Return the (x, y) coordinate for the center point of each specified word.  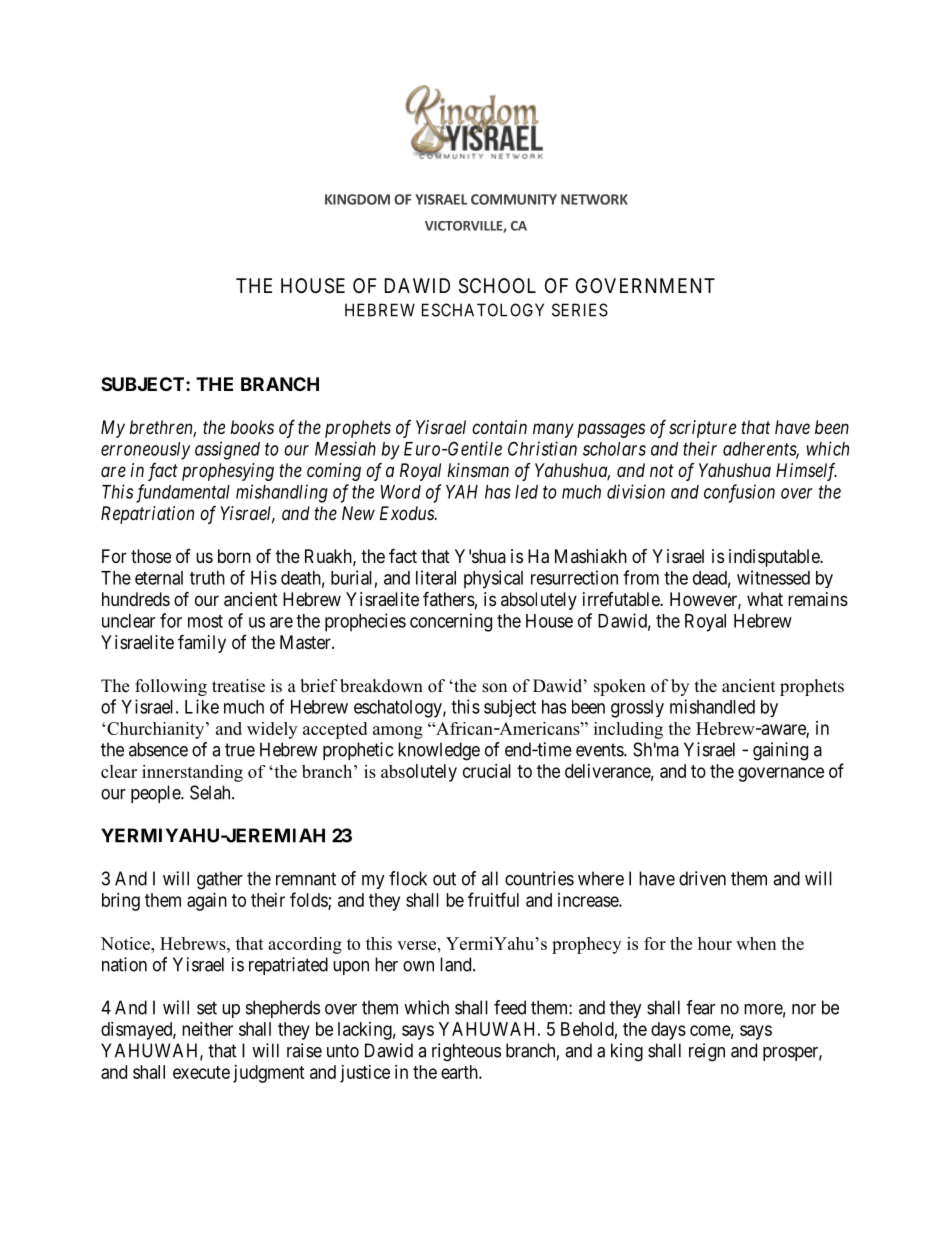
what (765, 599)
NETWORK (594, 199)
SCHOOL (497, 286)
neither (207, 1029)
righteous (466, 1052)
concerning (451, 622)
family (202, 643)
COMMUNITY (514, 199)
